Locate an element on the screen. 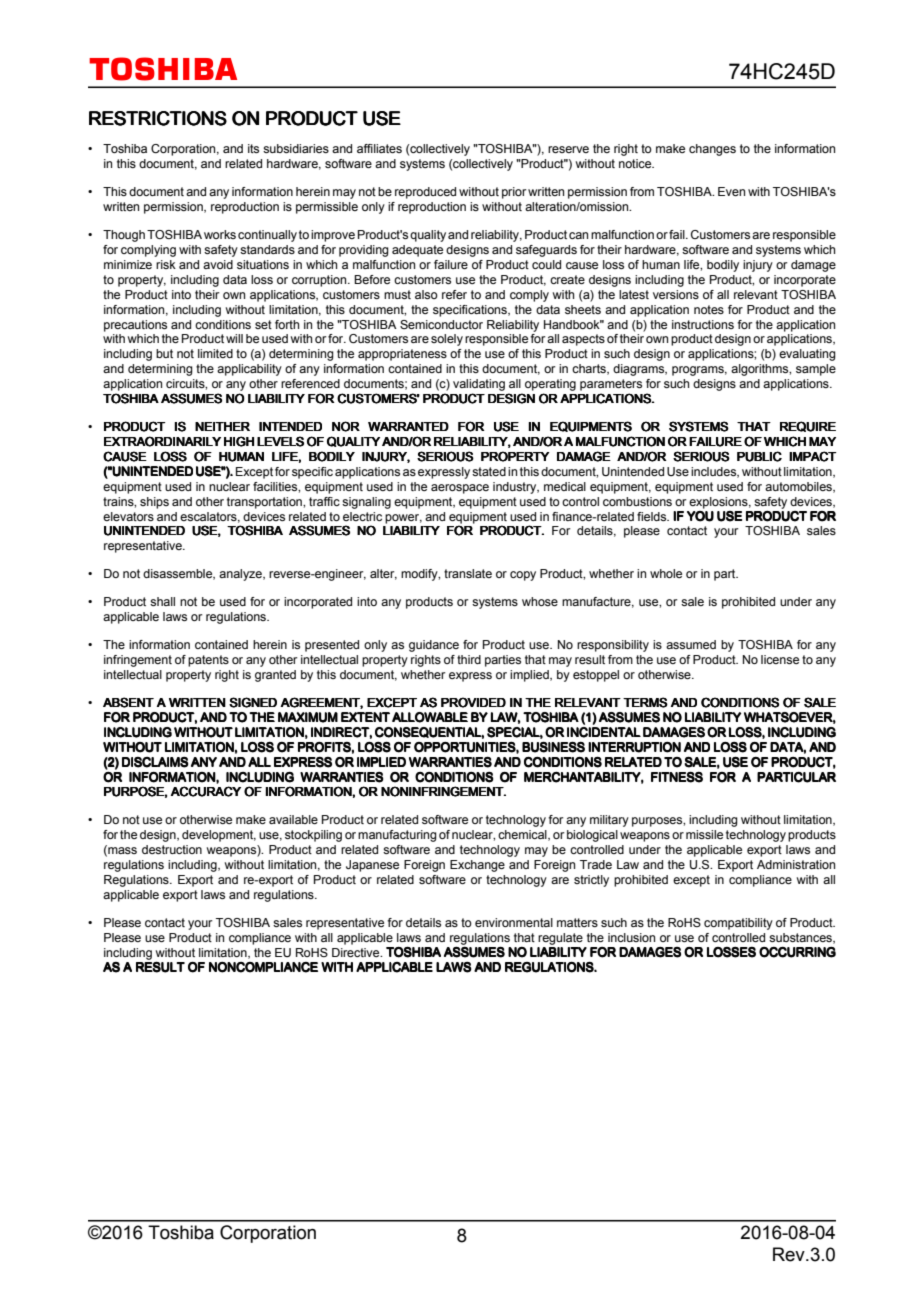 This screenshot has width=924, height=1308. analyze is located at coordinates (241, 575).
